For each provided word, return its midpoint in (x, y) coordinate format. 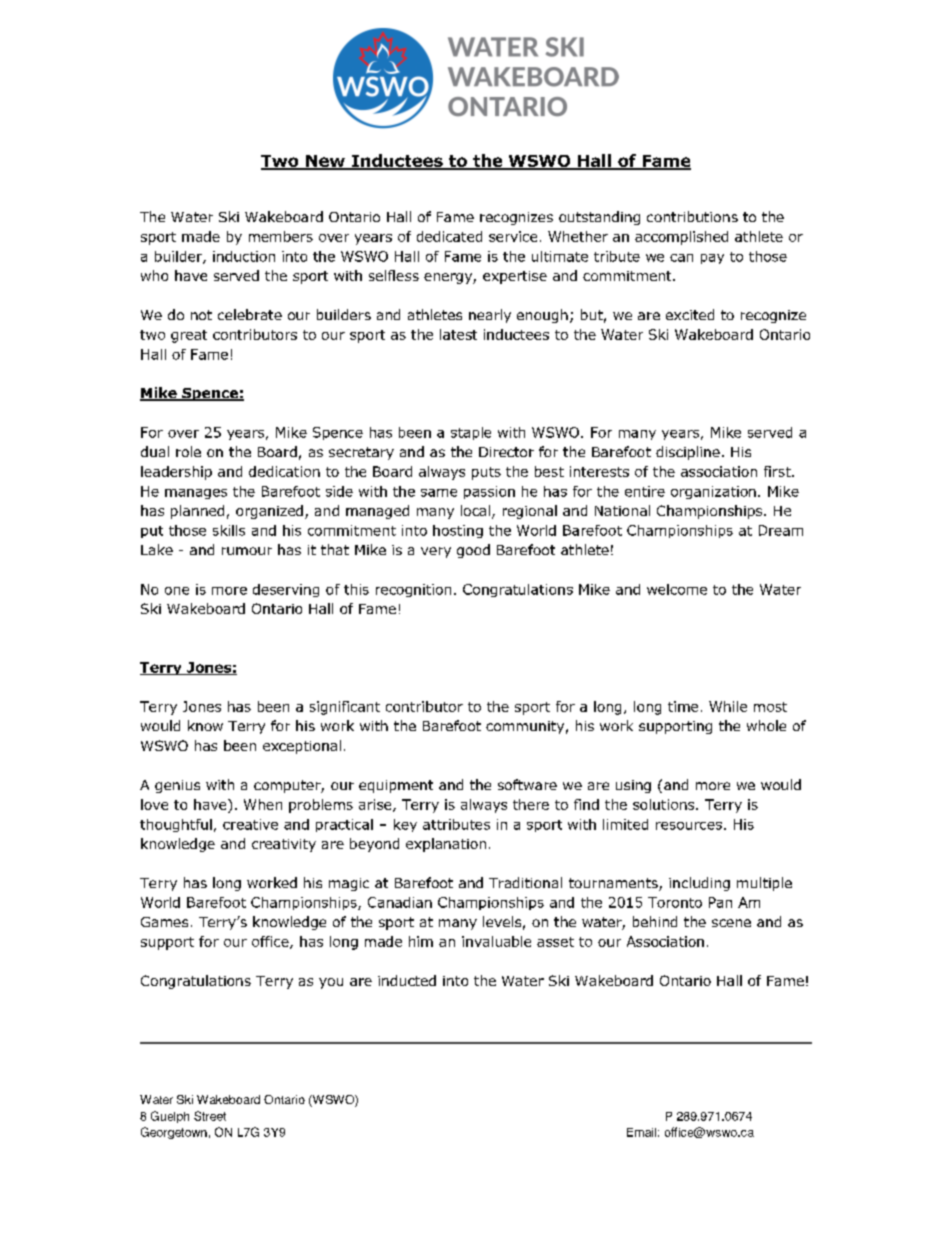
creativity (284, 845)
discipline (688, 453)
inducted (407, 980)
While (728, 706)
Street (210, 1116)
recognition (413, 590)
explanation (446, 845)
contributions (692, 216)
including (699, 884)
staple (471, 433)
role (188, 451)
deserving (286, 590)
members (281, 236)
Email (641, 1132)
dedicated (449, 236)
